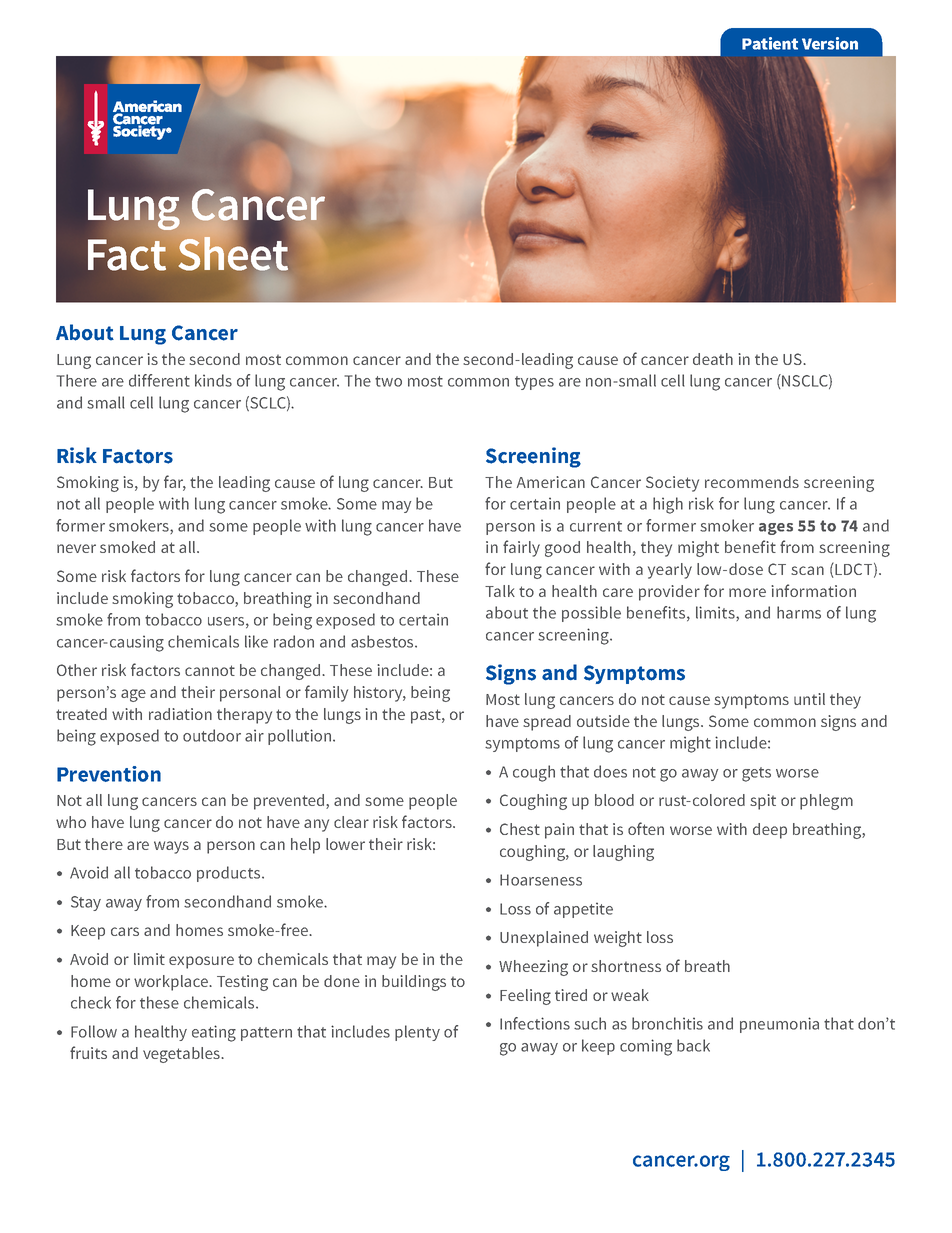  What do you see at coordinates (770, 43) in the screenshot?
I see `Patient` at bounding box center [770, 43].
